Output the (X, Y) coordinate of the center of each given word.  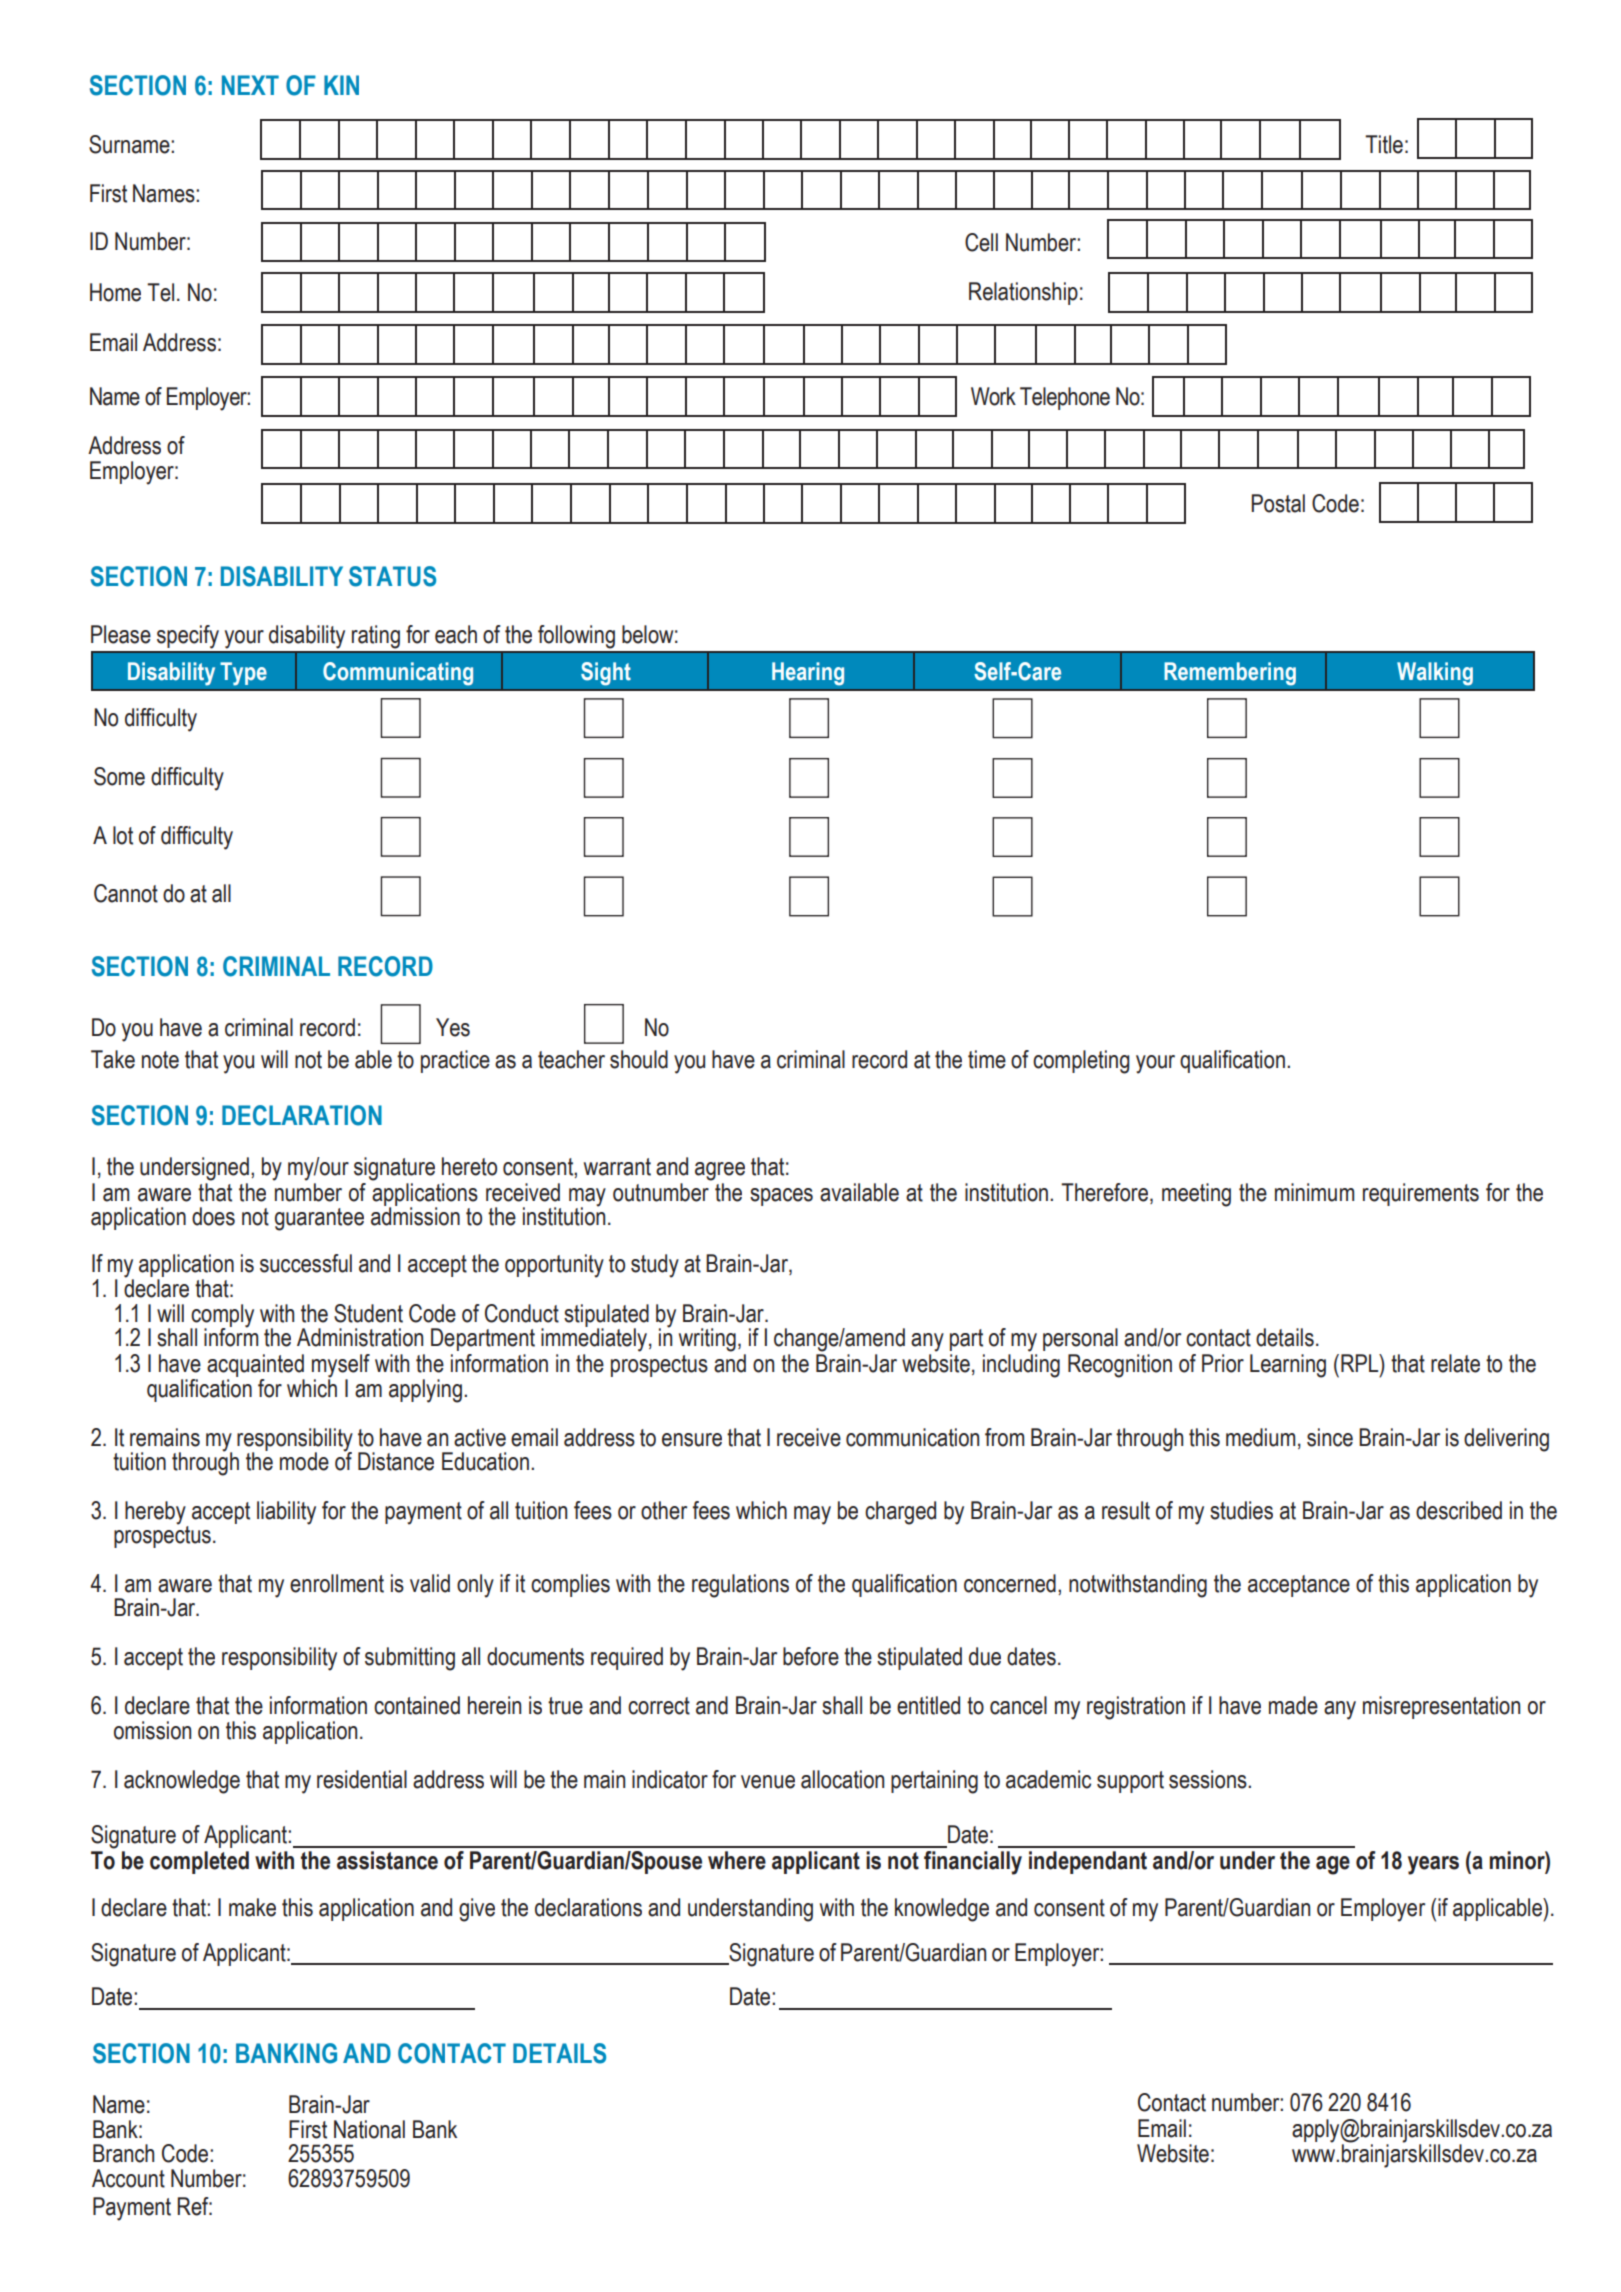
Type (243, 674)
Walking (1435, 674)
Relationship (1023, 293)
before (811, 1656)
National (369, 2129)
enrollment (337, 1583)
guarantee (319, 1219)
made (1293, 1705)
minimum (1314, 1192)
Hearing (808, 674)
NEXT (250, 85)
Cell (981, 242)
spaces (781, 1197)
